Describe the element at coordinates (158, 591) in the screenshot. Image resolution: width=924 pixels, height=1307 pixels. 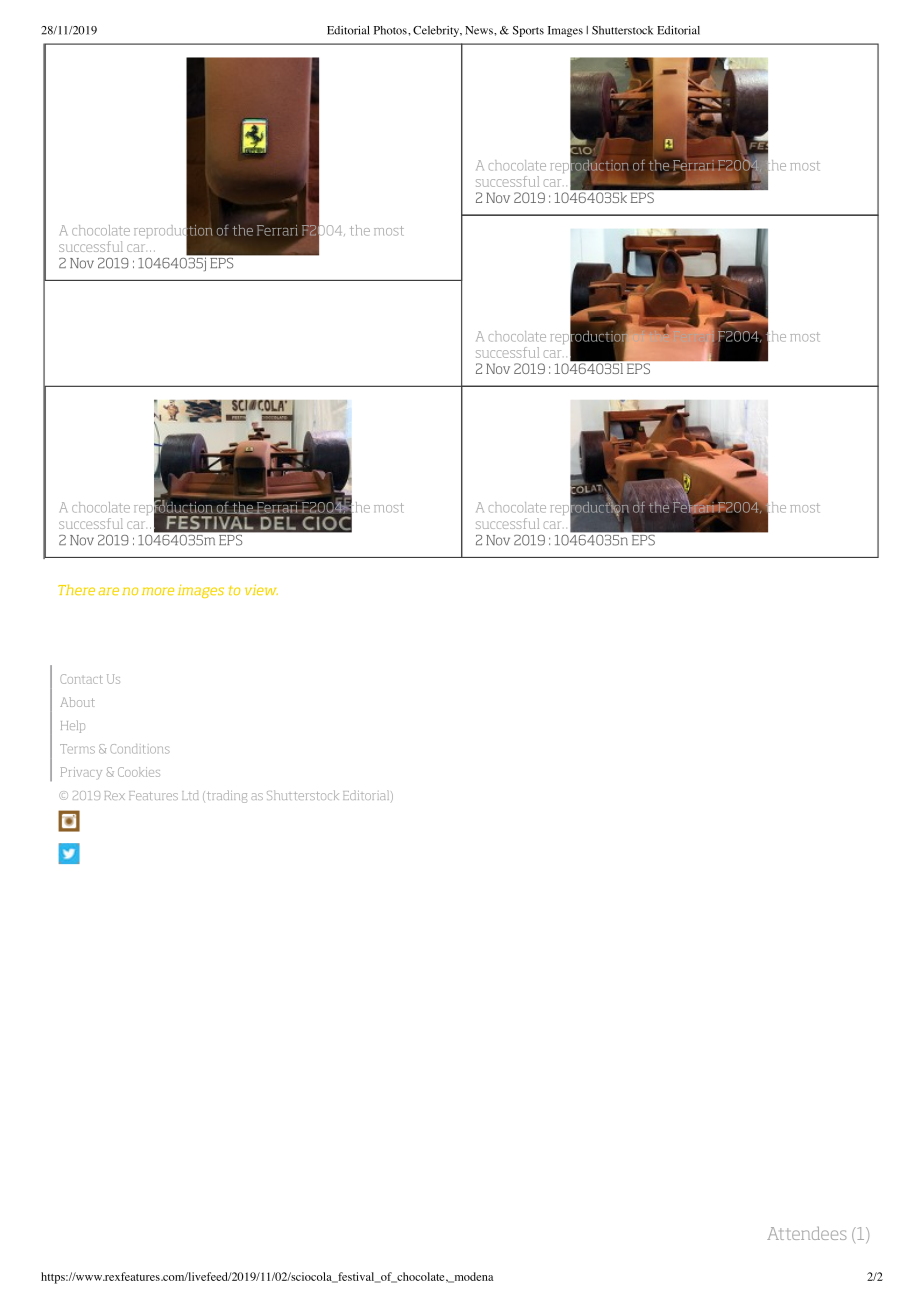
I see `more` at that location.
